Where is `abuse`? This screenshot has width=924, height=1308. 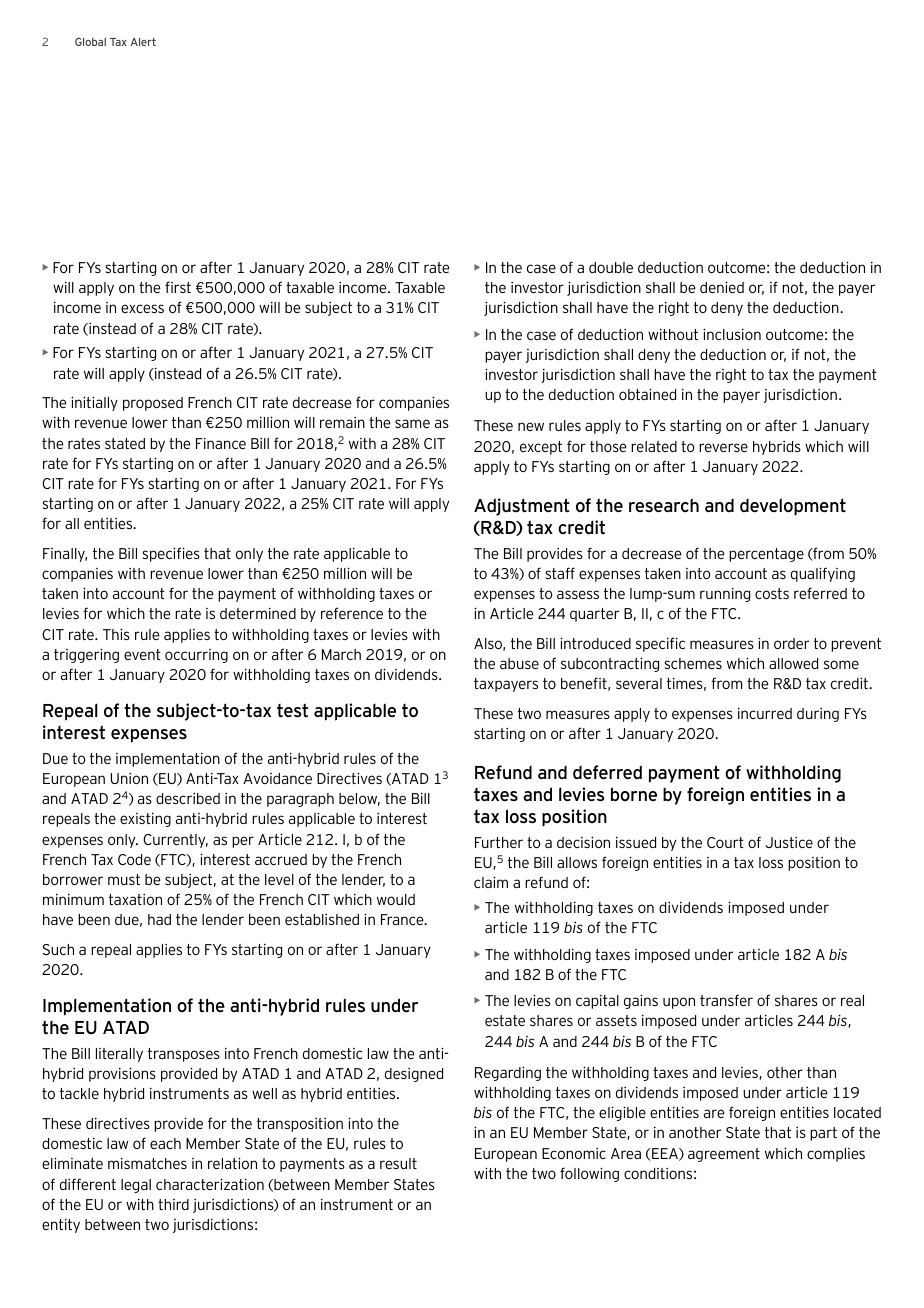 abuse is located at coordinates (519, 663).
